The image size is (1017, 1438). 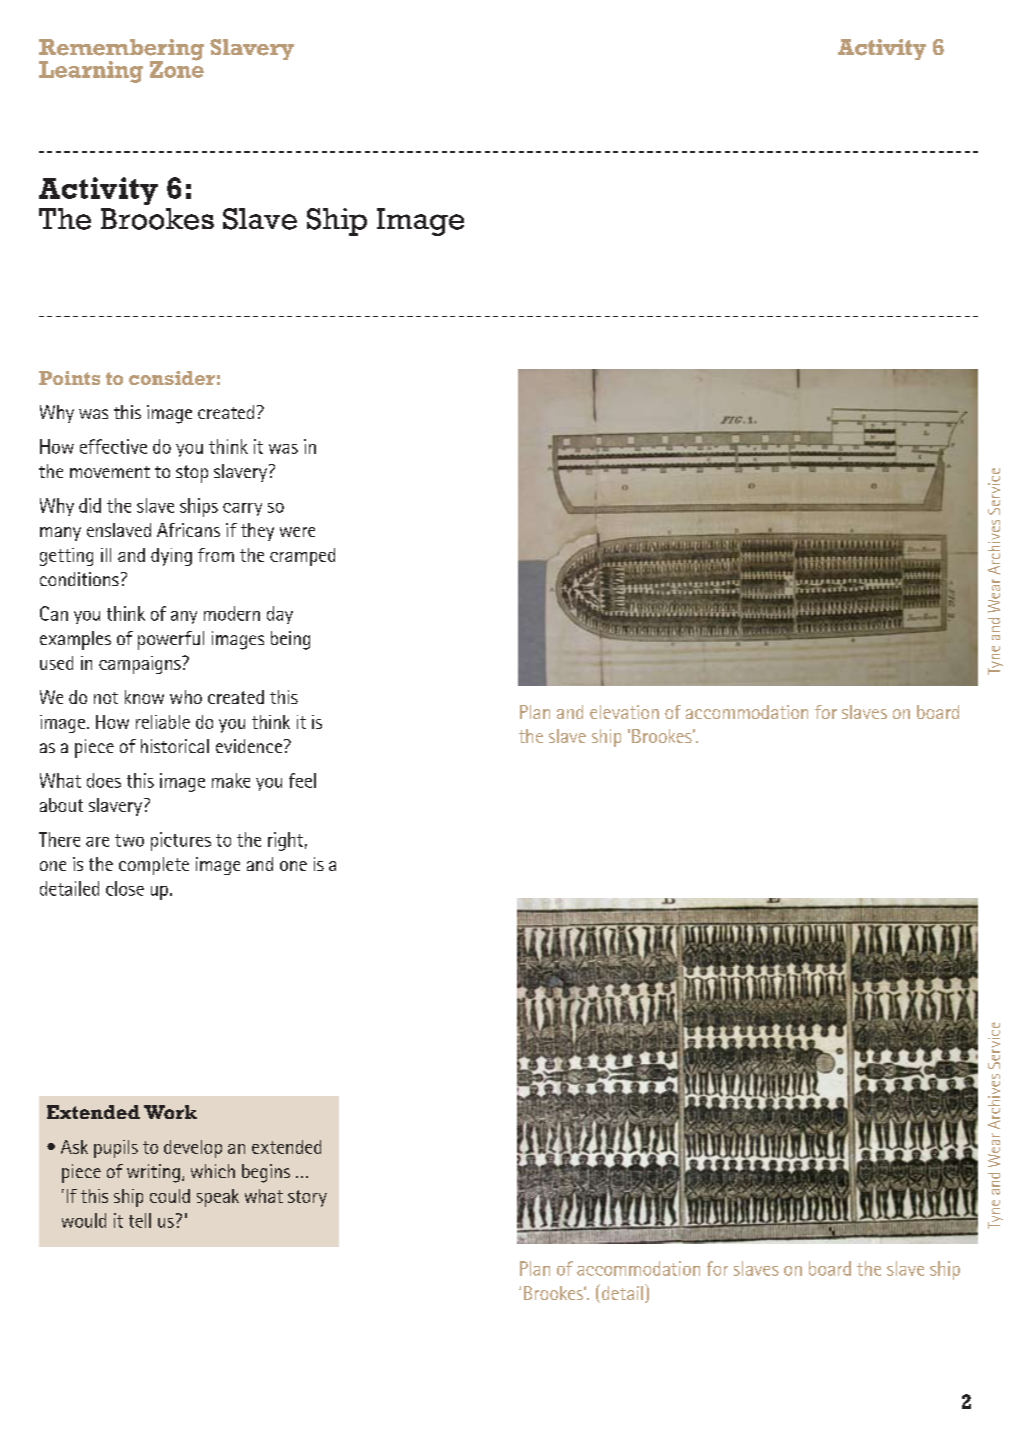 I want to click on Remembering, so click(x=121, y=51).
